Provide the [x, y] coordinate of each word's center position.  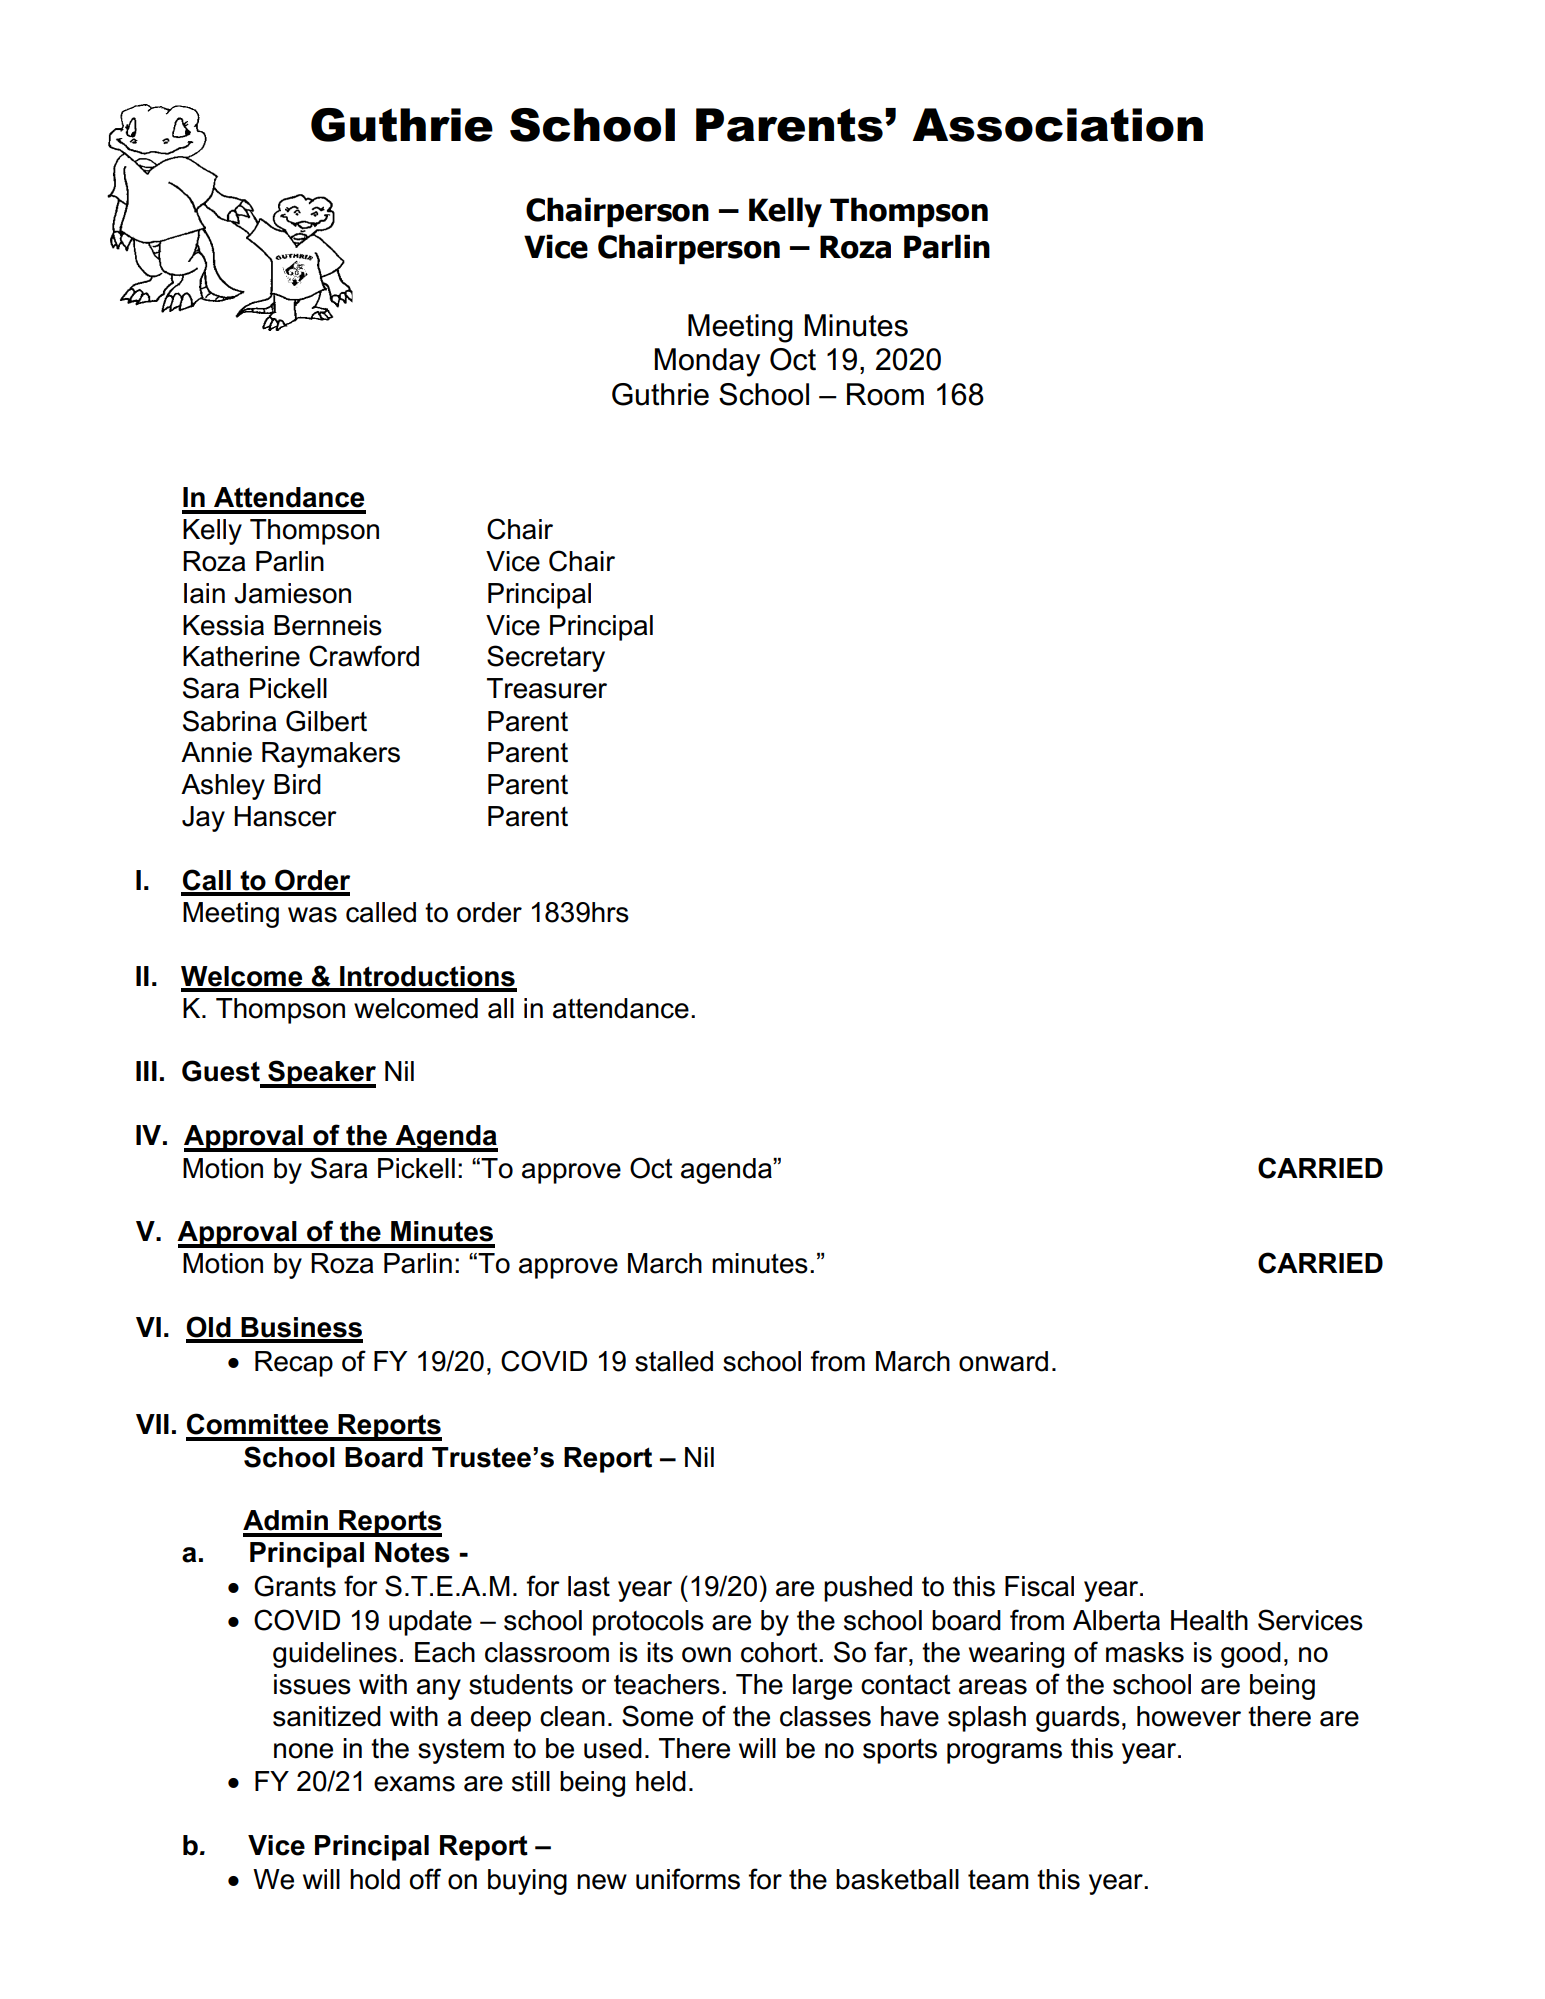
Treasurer [547, 688]
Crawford [364, 656]
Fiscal [1039, 1586]
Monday [707, 362]
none [303, 1751]
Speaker [321, 1074]
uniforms [688, 1879]
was [312, 915]
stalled [674, 1361]
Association [1057, 125]
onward [1003, 1361]
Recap [294, 1364]
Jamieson [292, 593]
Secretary [546, 658]
